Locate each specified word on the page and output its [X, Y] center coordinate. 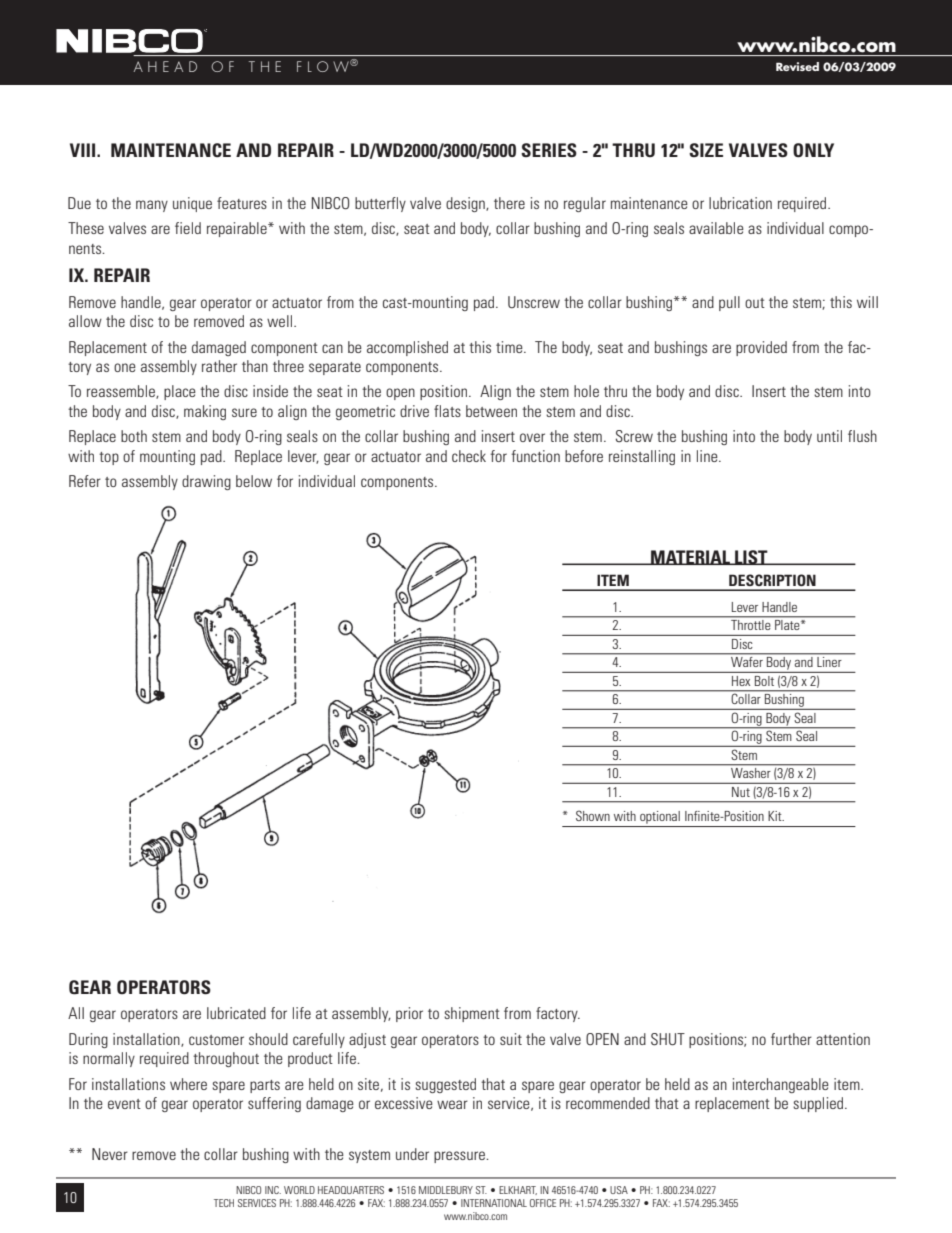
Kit [776, 816]
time [510, 347]
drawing [206, 482]
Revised [797, 66]
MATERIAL [690, 557]
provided [761, 348]
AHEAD [165, 66]
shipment [472, 1014]
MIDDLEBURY [446, 1190]
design [466, 204]
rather [219, 366]
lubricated [236, 1013]
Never [110, 1154]
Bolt [764, 681]
